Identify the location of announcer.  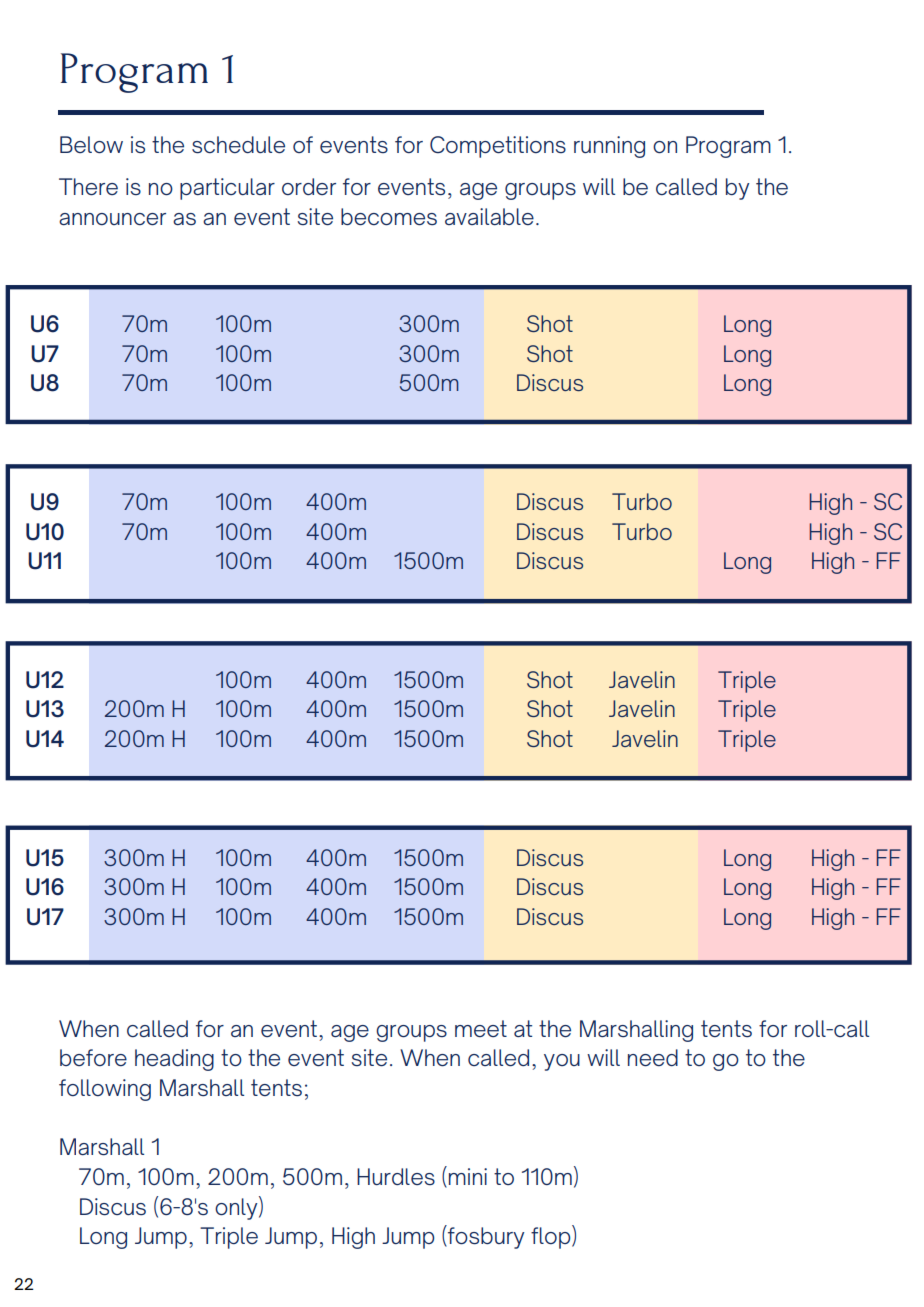
(112, 219).
